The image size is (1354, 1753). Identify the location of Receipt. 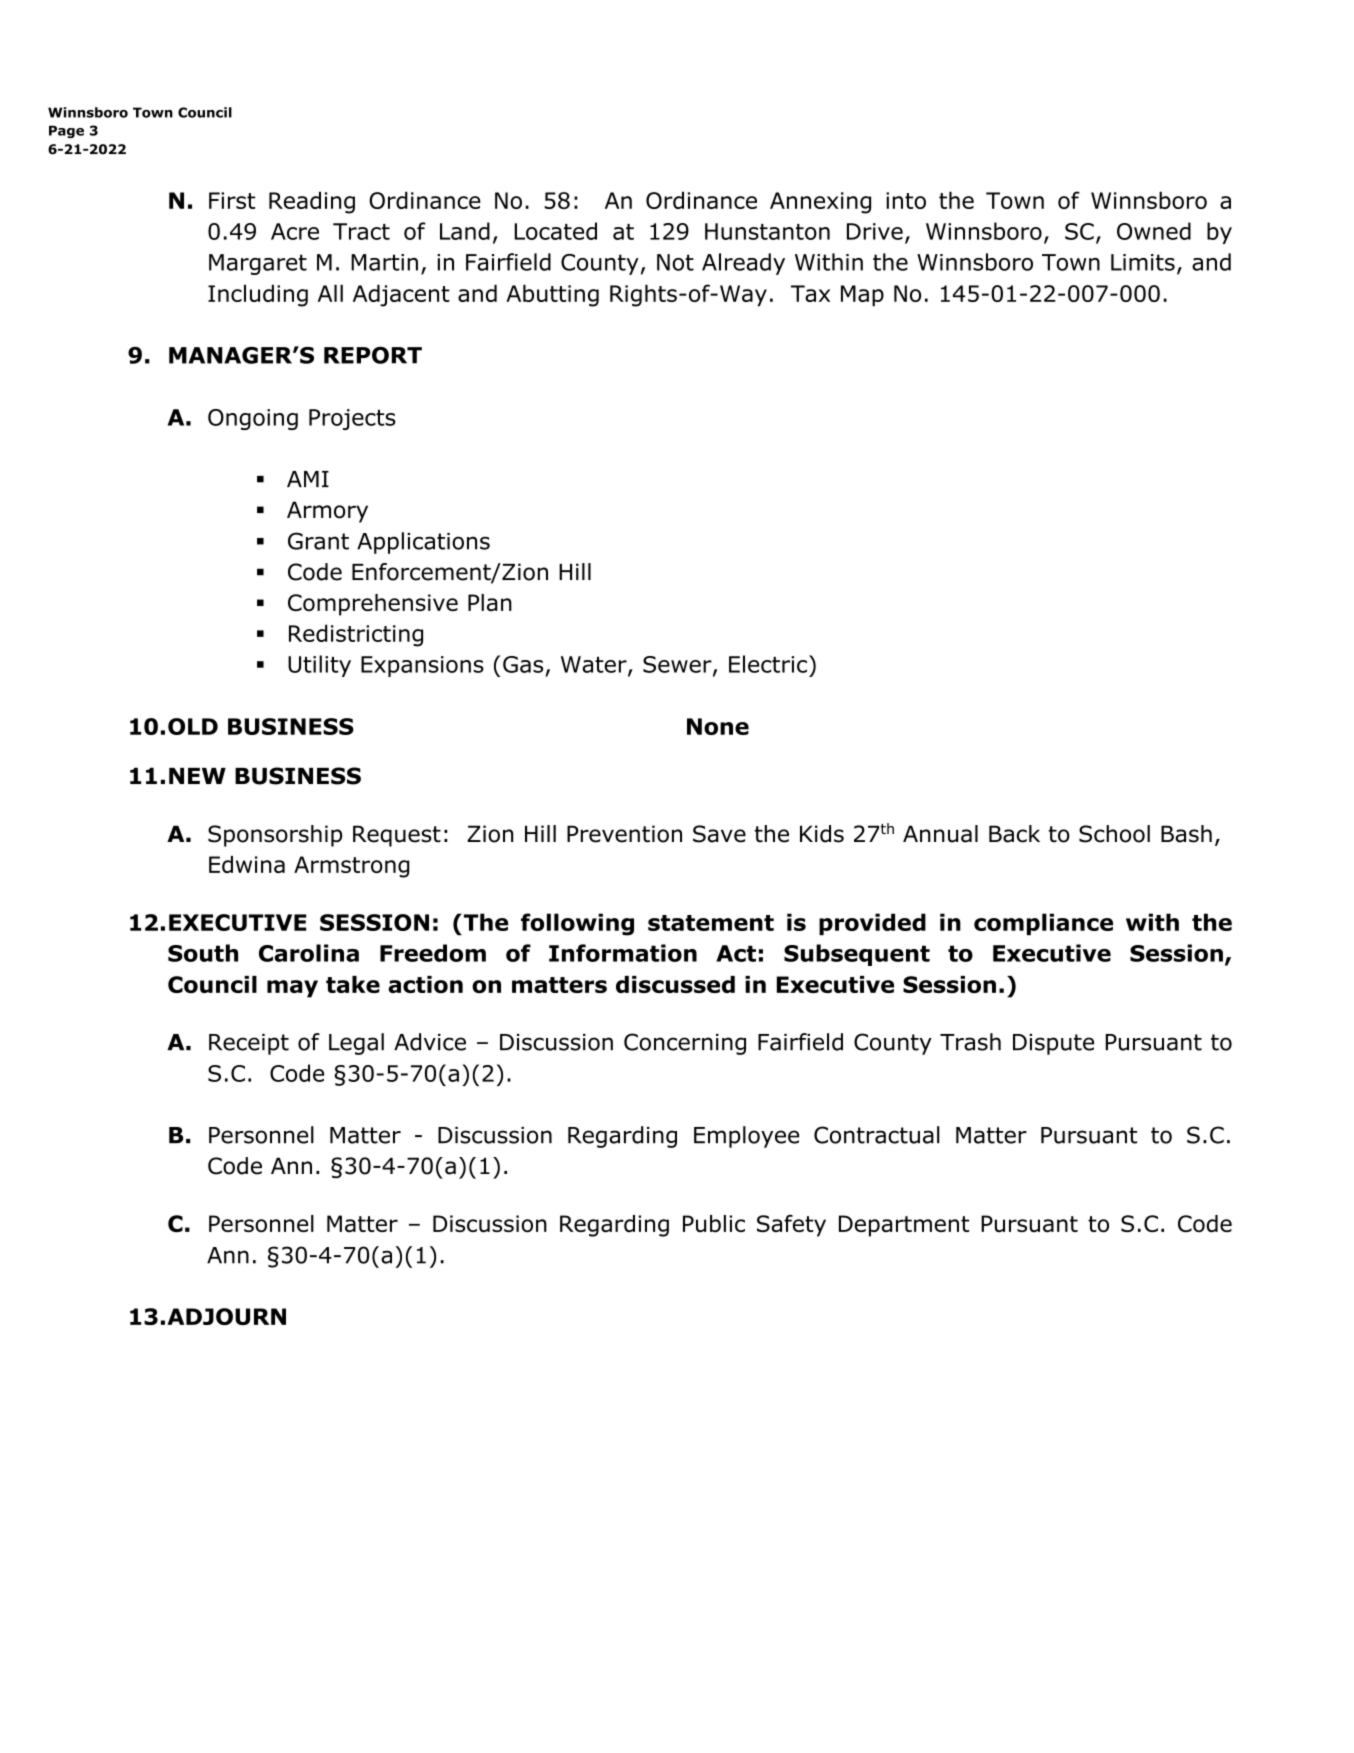
(249, 1044).
